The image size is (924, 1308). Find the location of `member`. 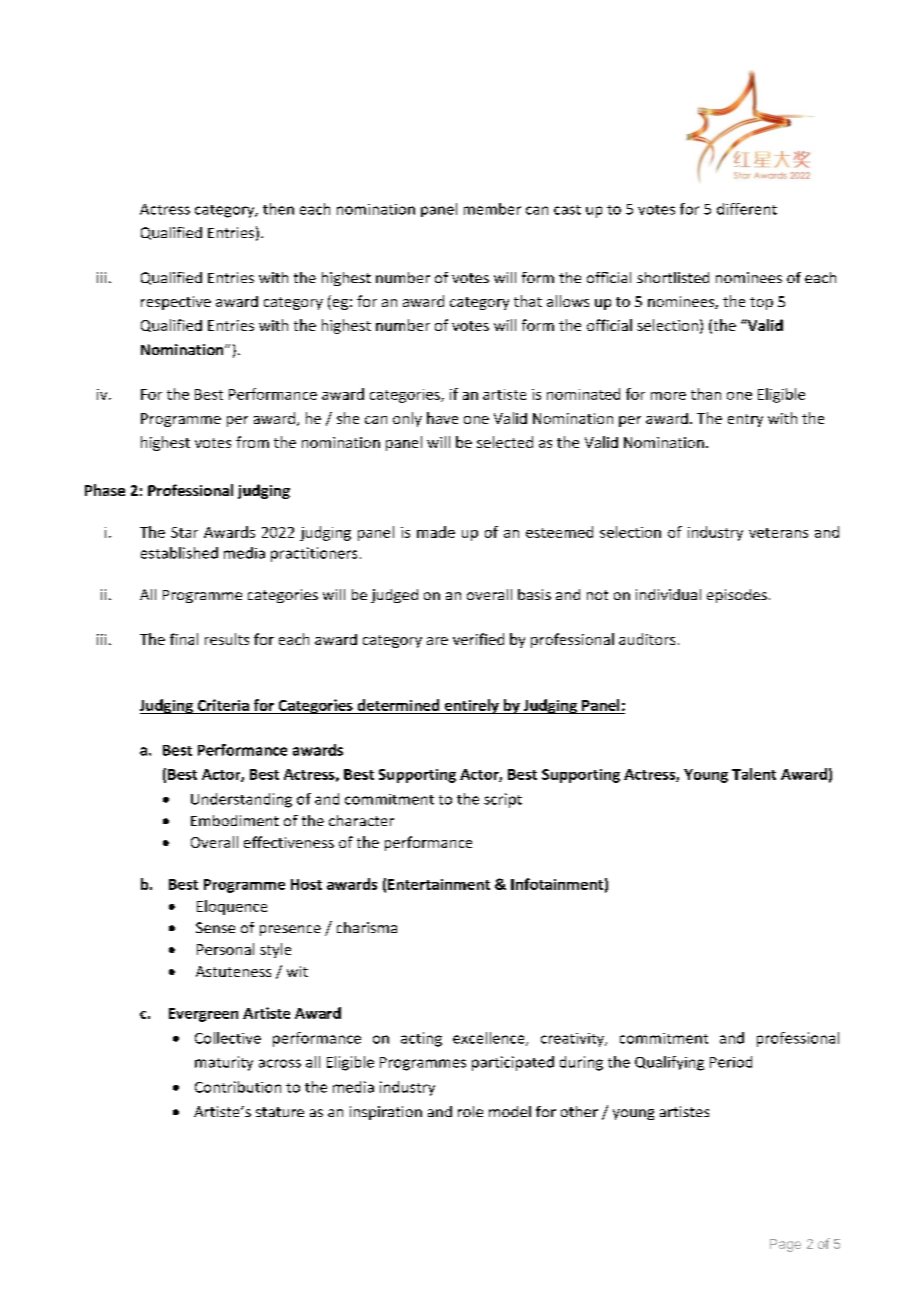

member is located at coordinates (492, 209).
